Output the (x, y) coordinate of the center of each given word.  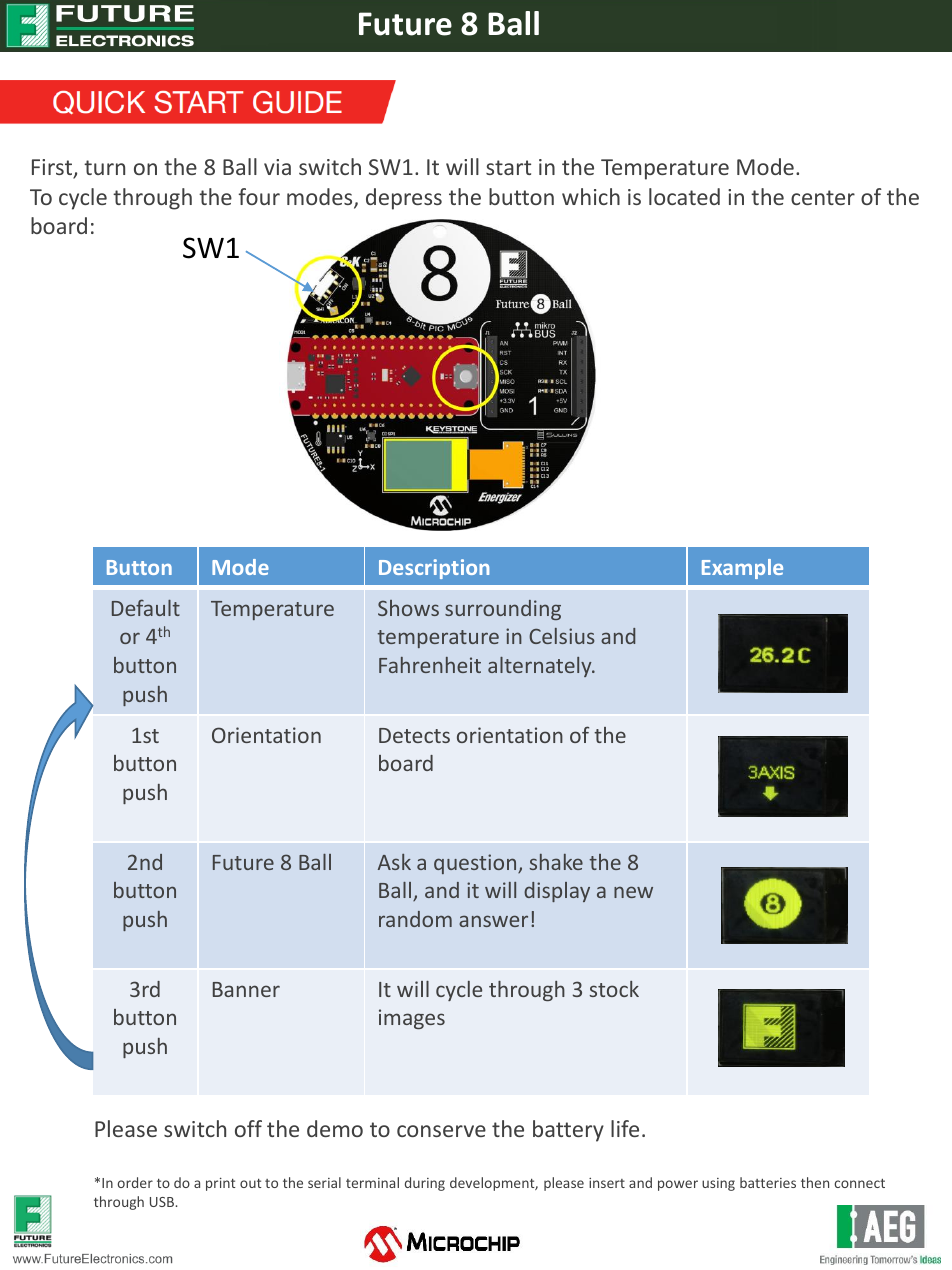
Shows (408, 608)
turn (104, 167)
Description (434, 569)
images (412, 1019)
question (476, 864)
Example (742, 569)
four (259, 196)
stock (614, 989)
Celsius (562, 636)
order (135, 1182)
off (248, 1128)
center (823, 197)
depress (404, 199)
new (633, 892)
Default (146, 607)
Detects (414, 735)
